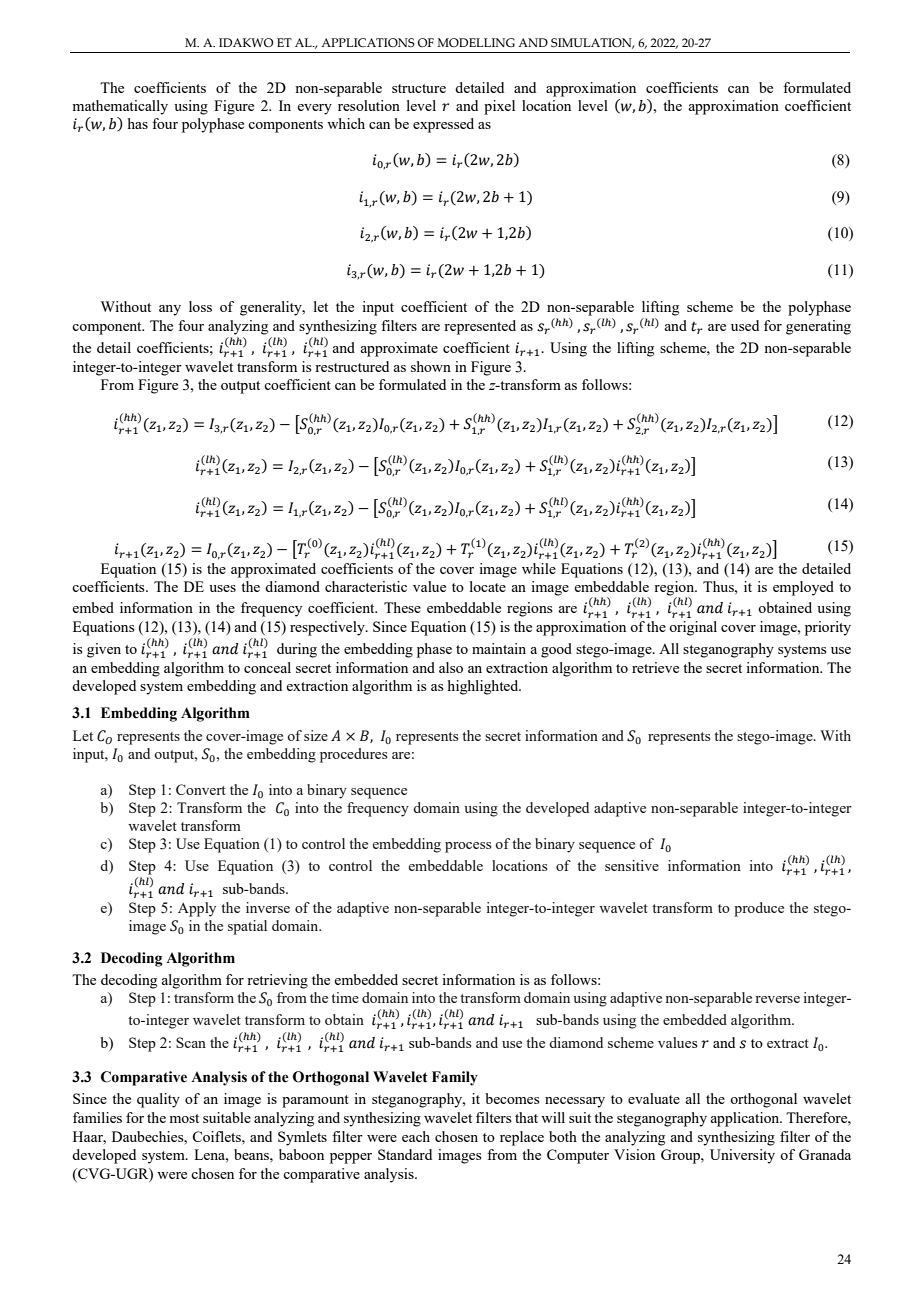 The image size is (924, 1307). I want to click on MODELLING, so click(476, 42).
